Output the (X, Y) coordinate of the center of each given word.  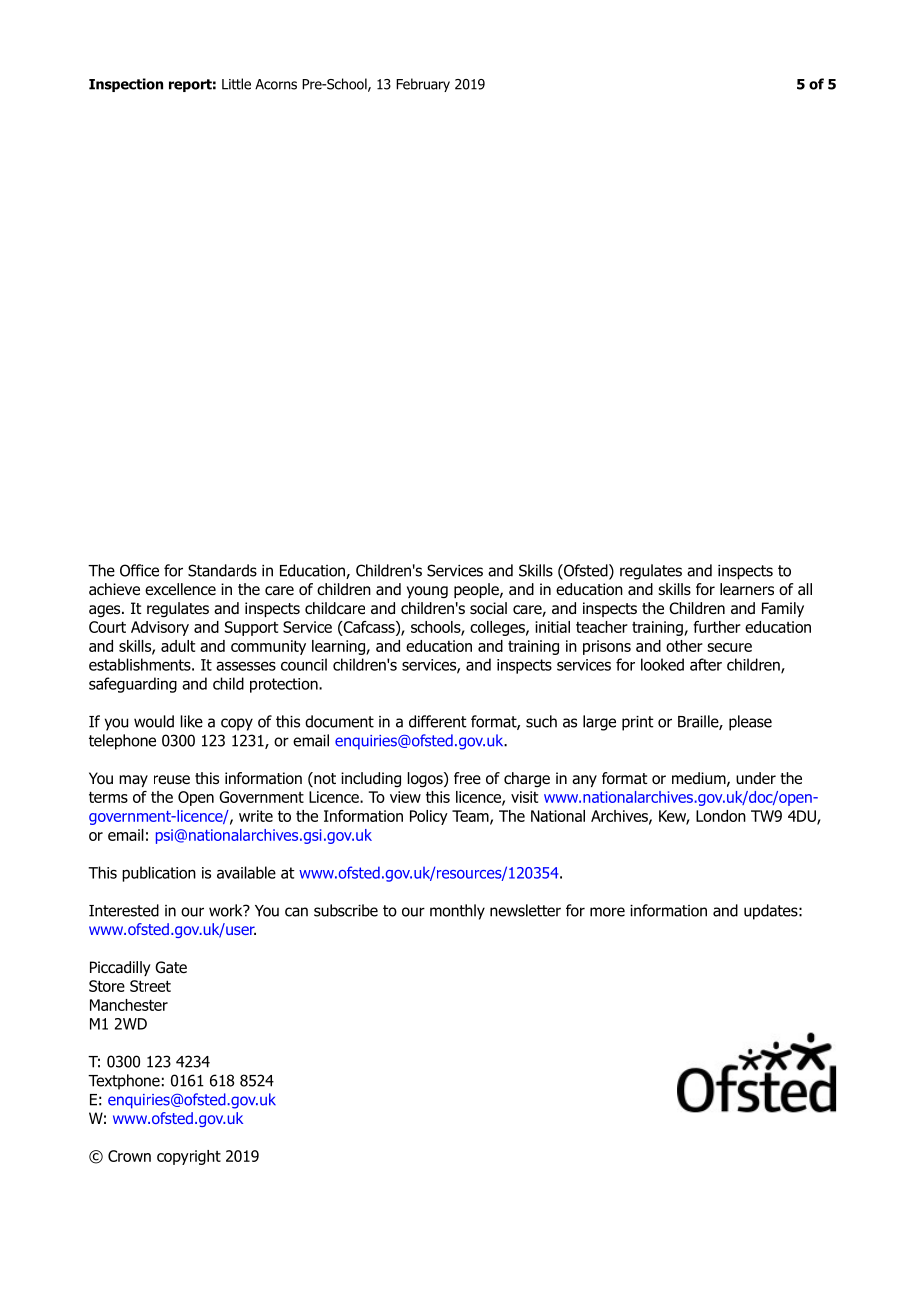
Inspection (126, 85)
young (427, 592)
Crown (129, 1156)
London (721, 816)
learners (747, 589)
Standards (222, 570)
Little (236, 84)
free (467, 778)
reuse (172, 779)
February (423, 85)
